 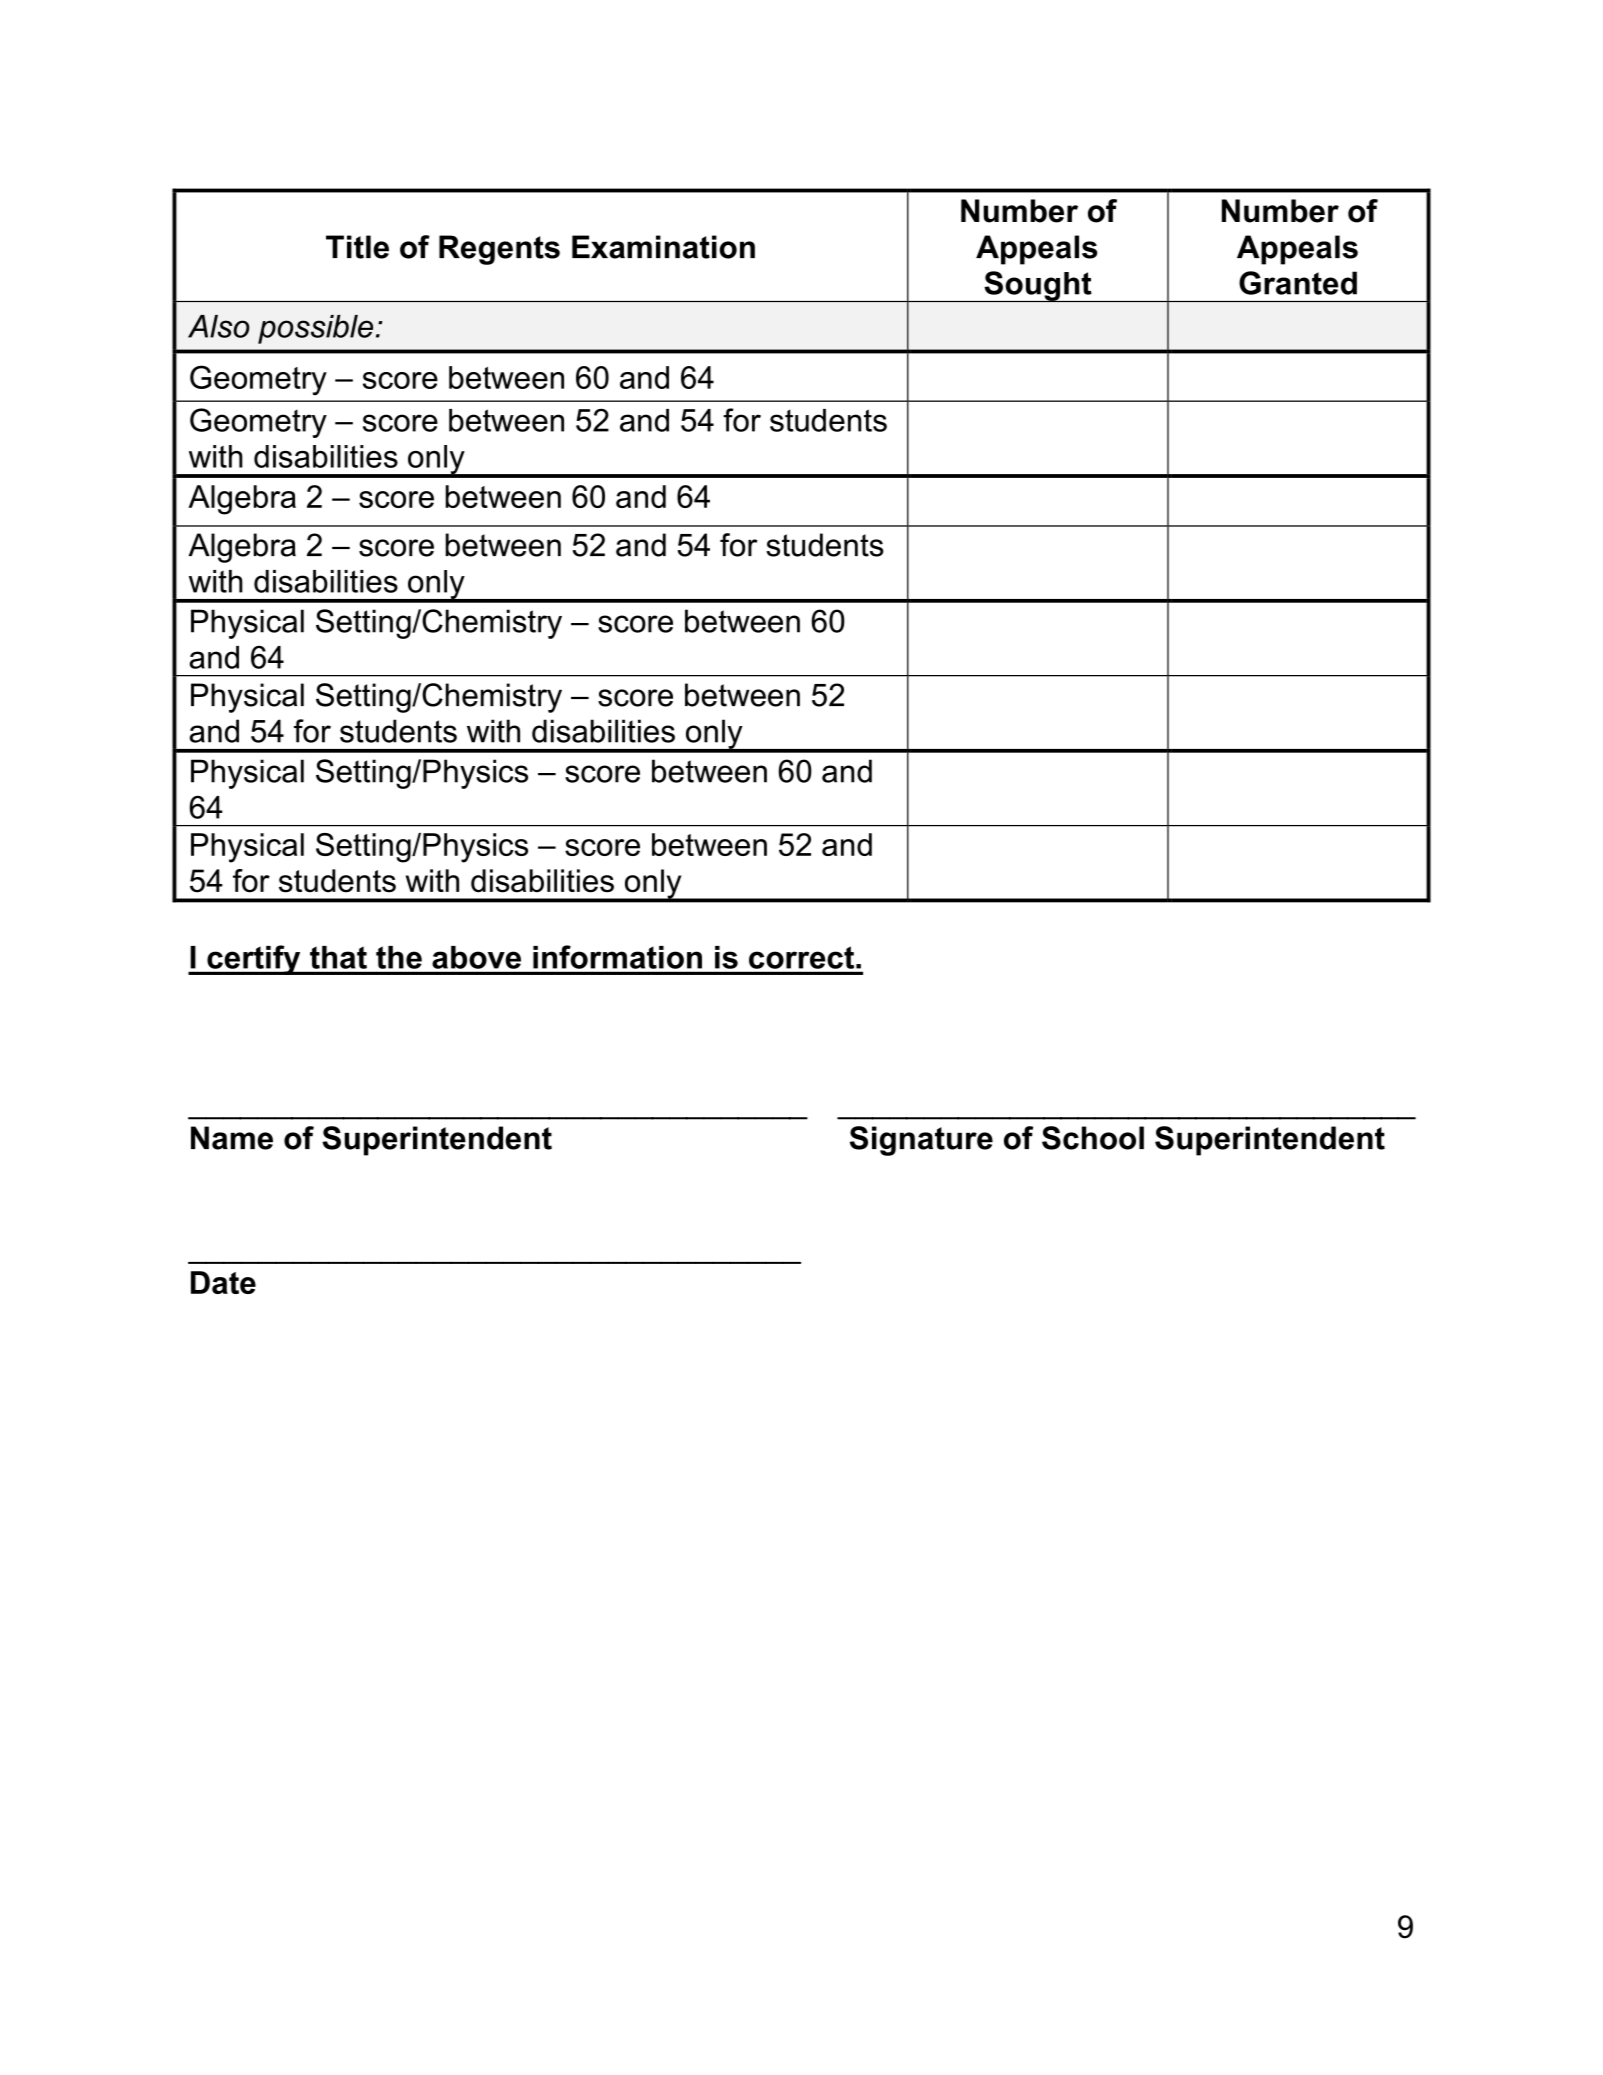 What do you see at coordinates (663, 247) in the document?
I see `Examination` at bounding box center [663, 247].
